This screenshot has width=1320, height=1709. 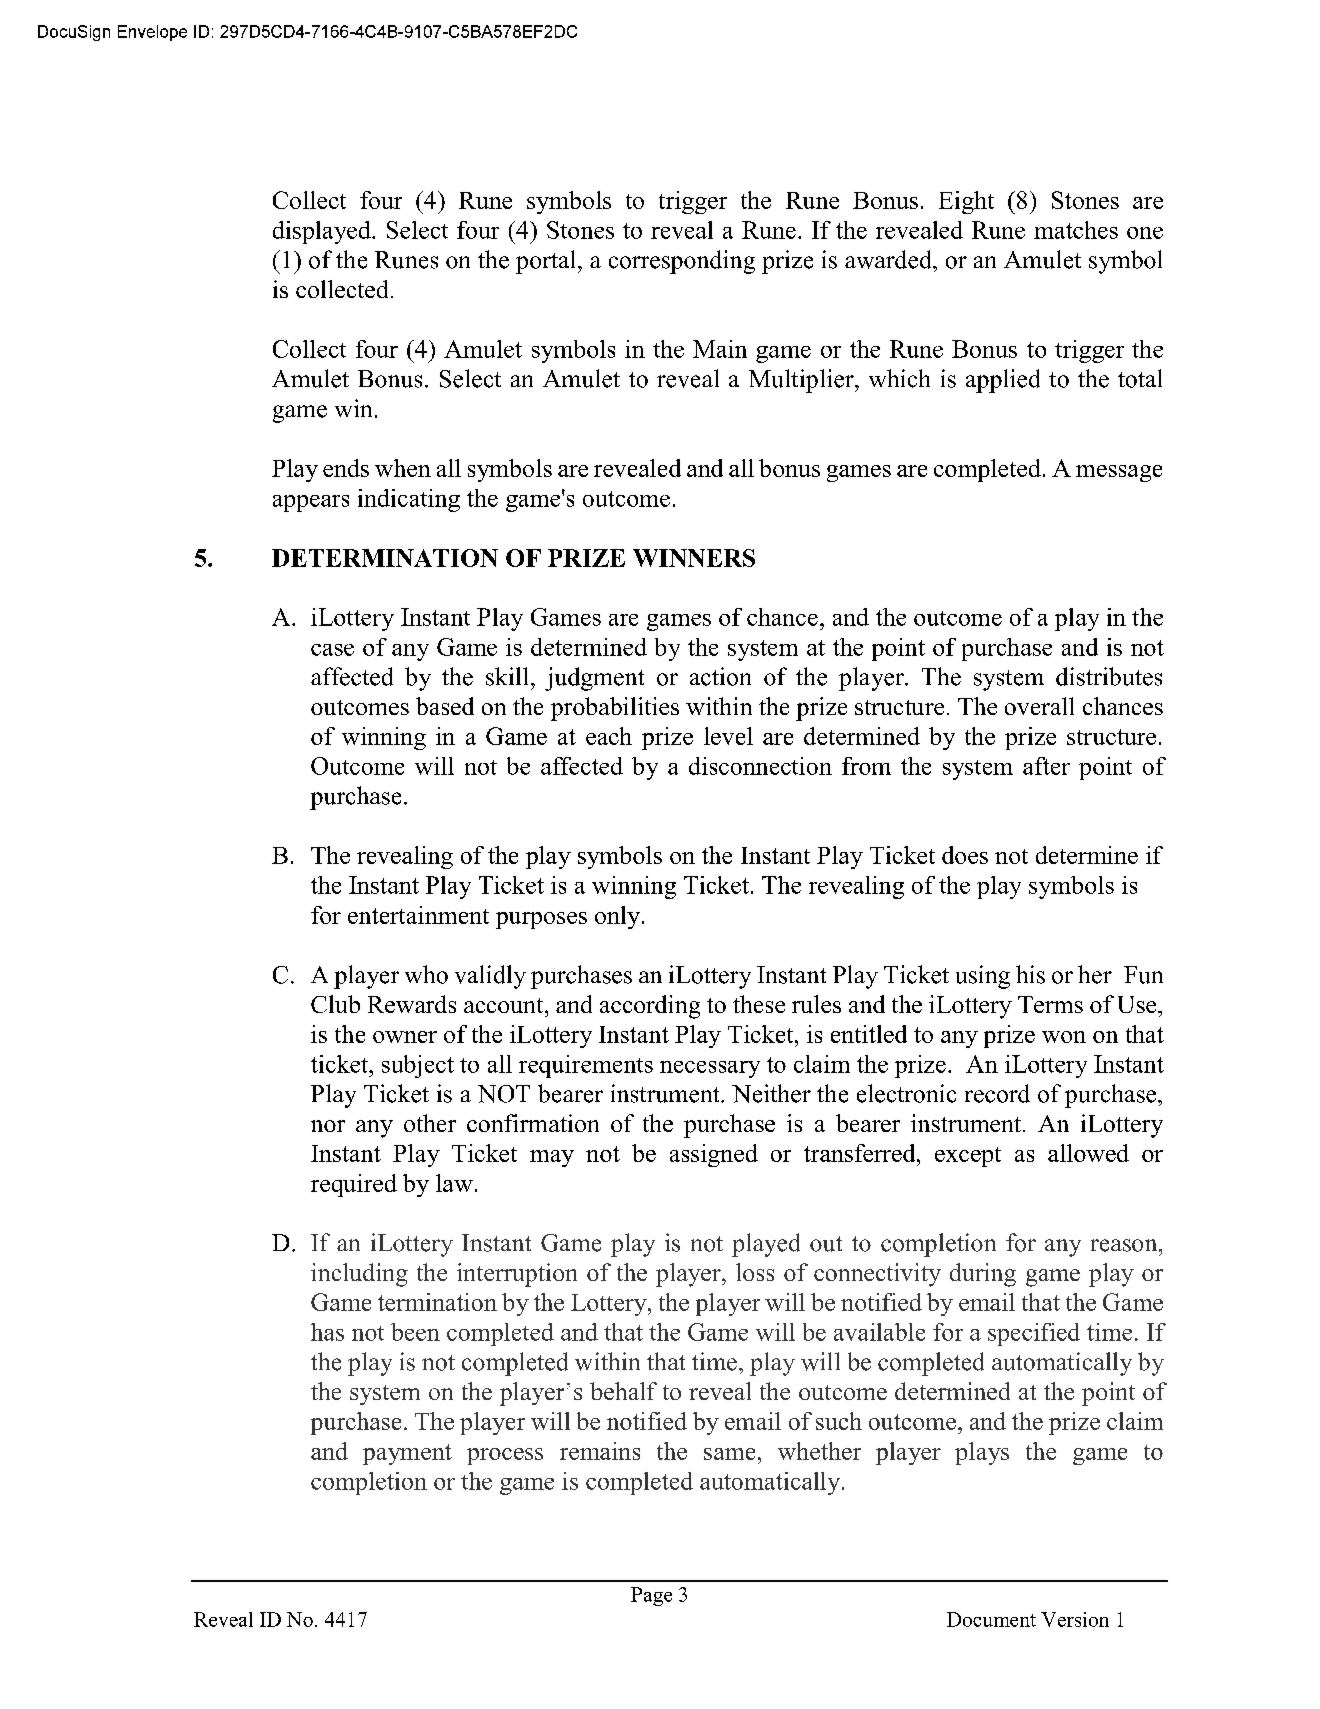 I want to click on portal, so click(x=545, y=262).
